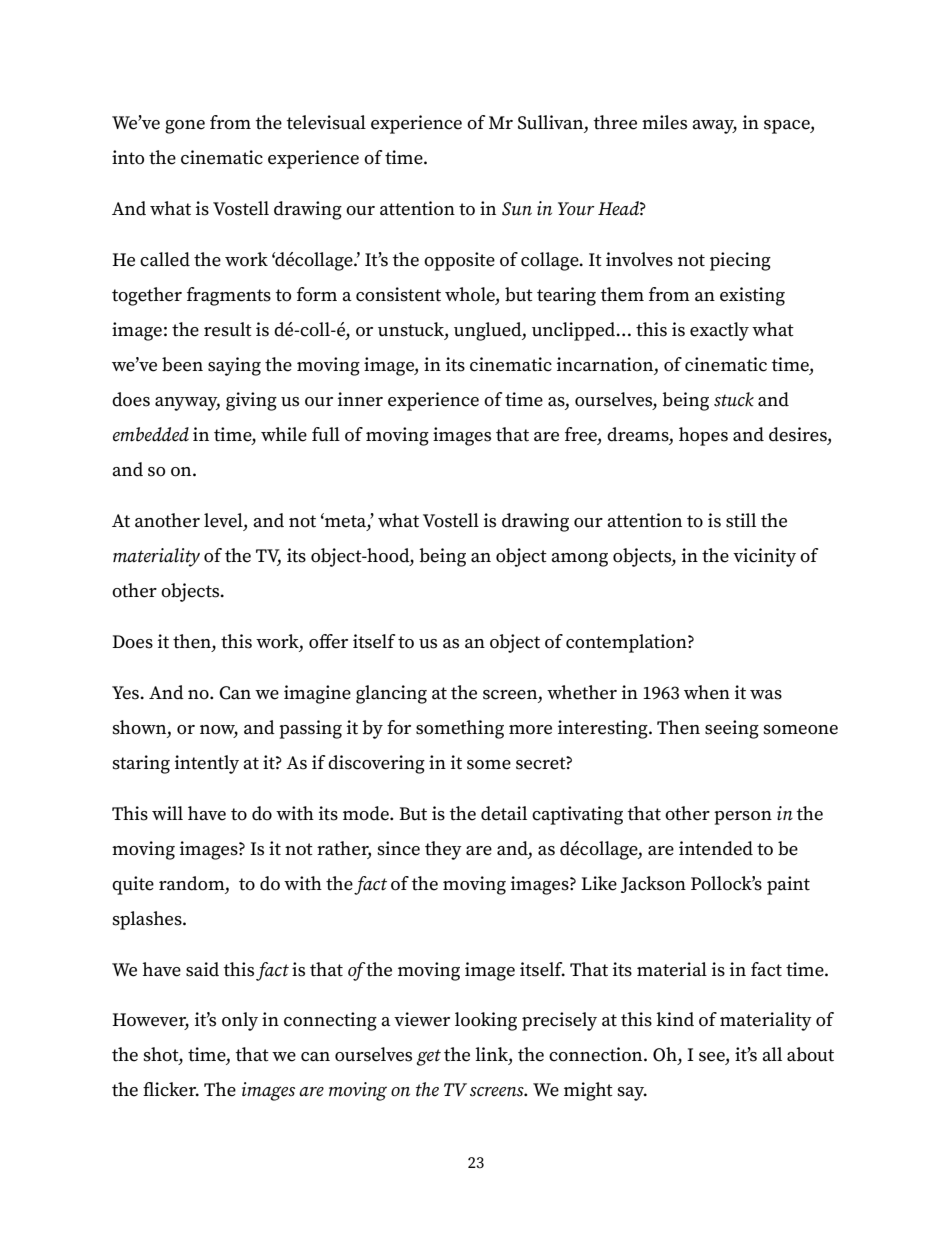  Describe the element at coordinates (167, 813) in the screenshot. I see `will` at that location.
